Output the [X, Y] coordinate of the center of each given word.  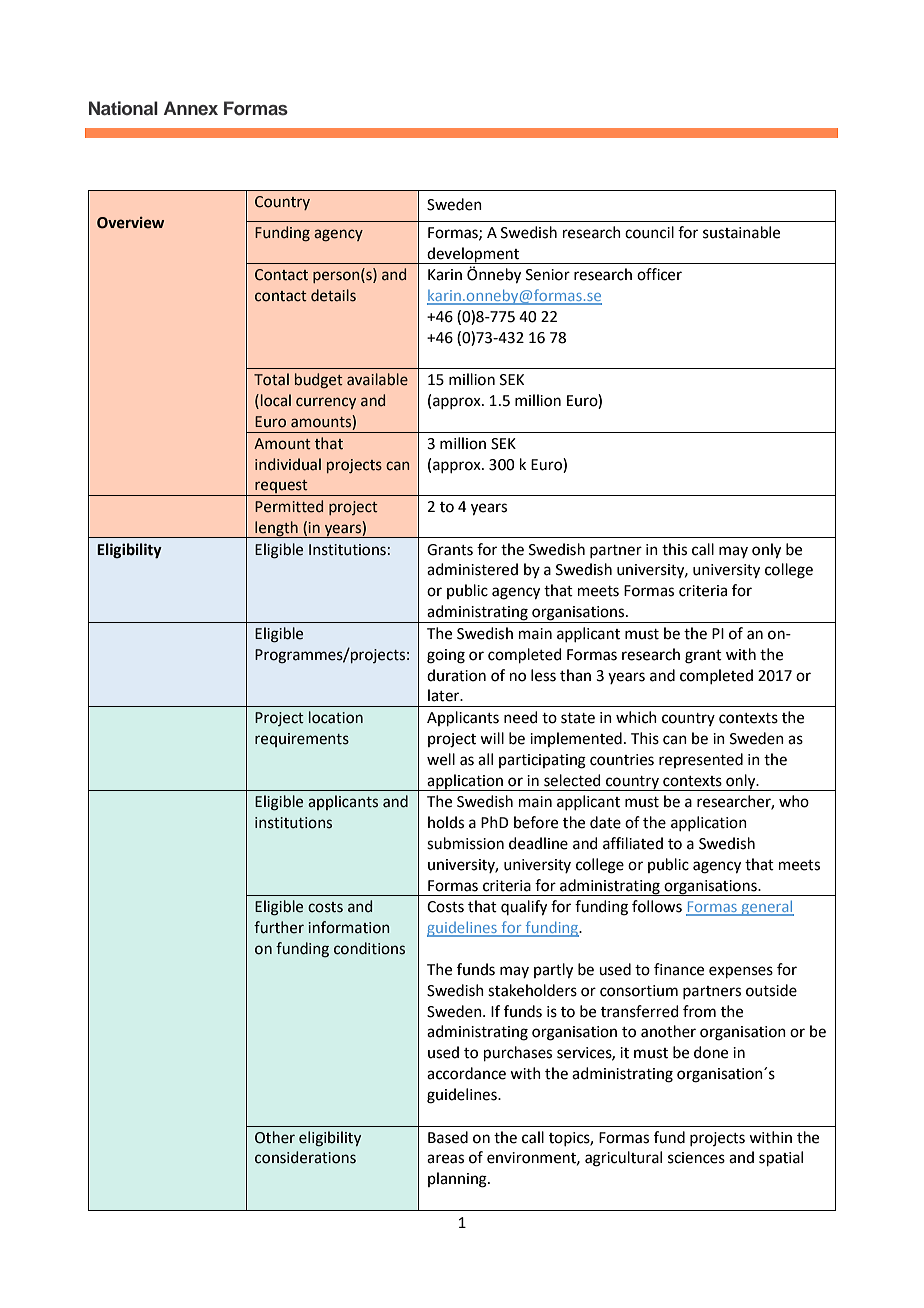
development [473, 255]
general [767, 908]
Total [271, 379]
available [377, 379]
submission [465, 843]
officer [659, 274]
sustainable [741, 232]
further [279, 927]
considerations [305, 1157]
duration [456, 675]
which [636, 717]
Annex [191, 108]
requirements [302, 740]
